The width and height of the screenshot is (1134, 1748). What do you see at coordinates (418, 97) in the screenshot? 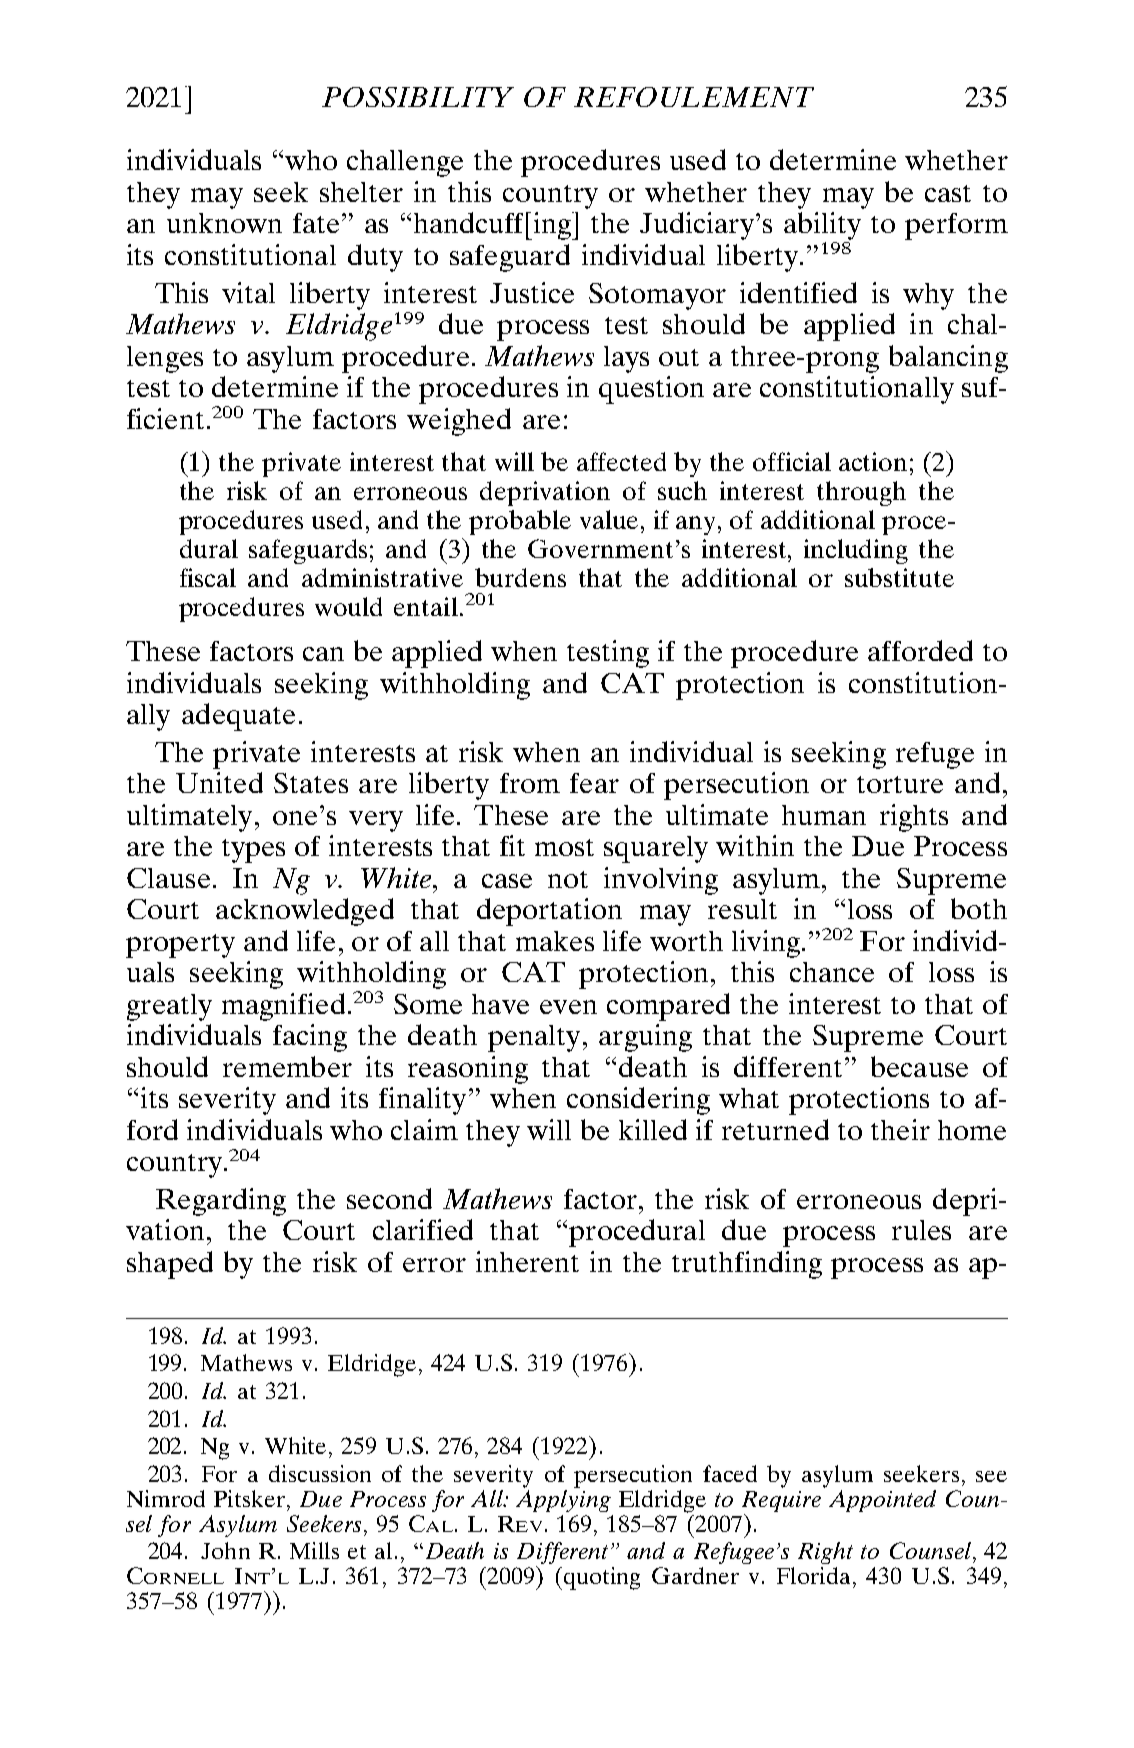
I see `POSSIBILITY` at bounding box center [418, 97].
